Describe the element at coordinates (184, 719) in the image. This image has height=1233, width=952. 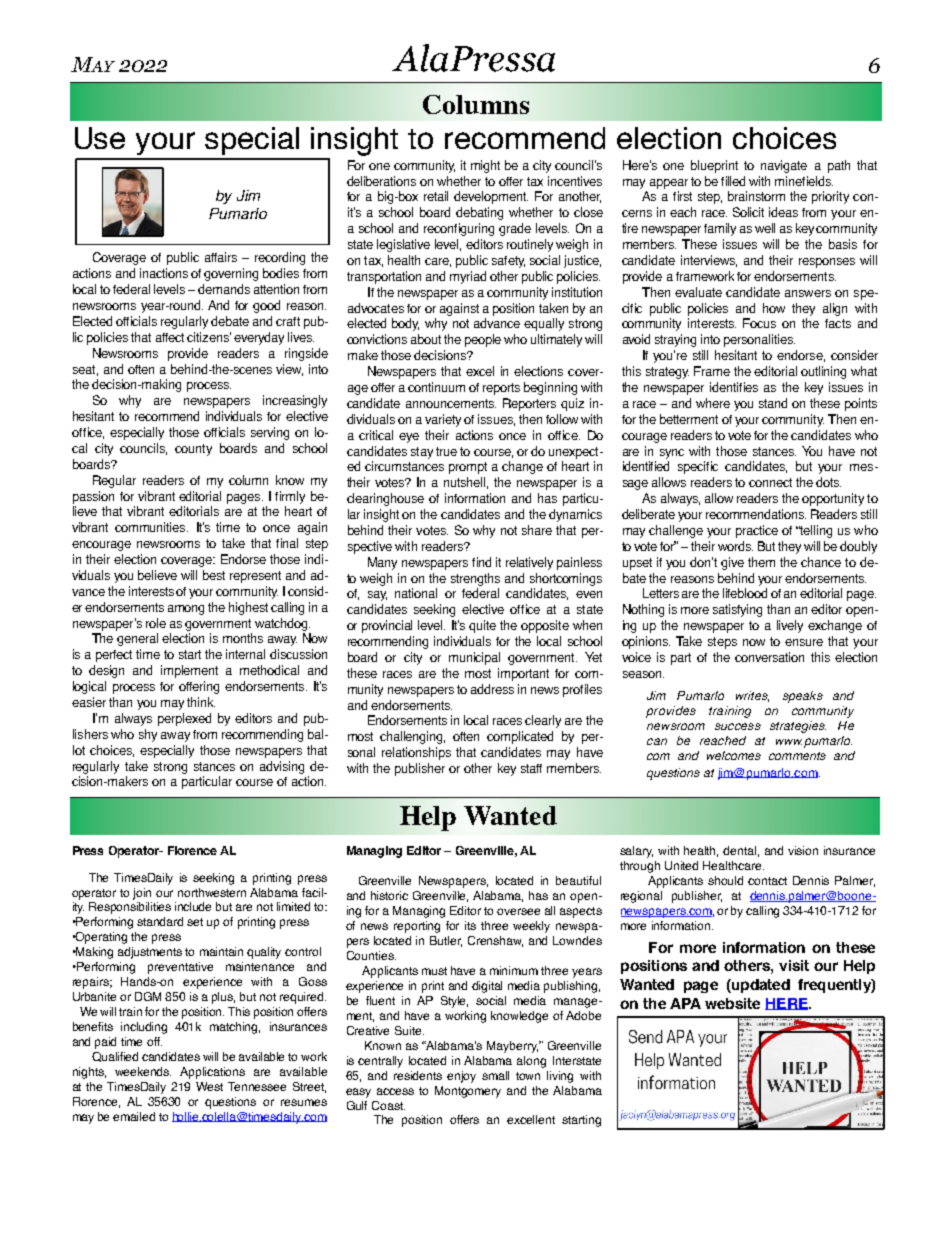
I see `perplexed` at that location.
